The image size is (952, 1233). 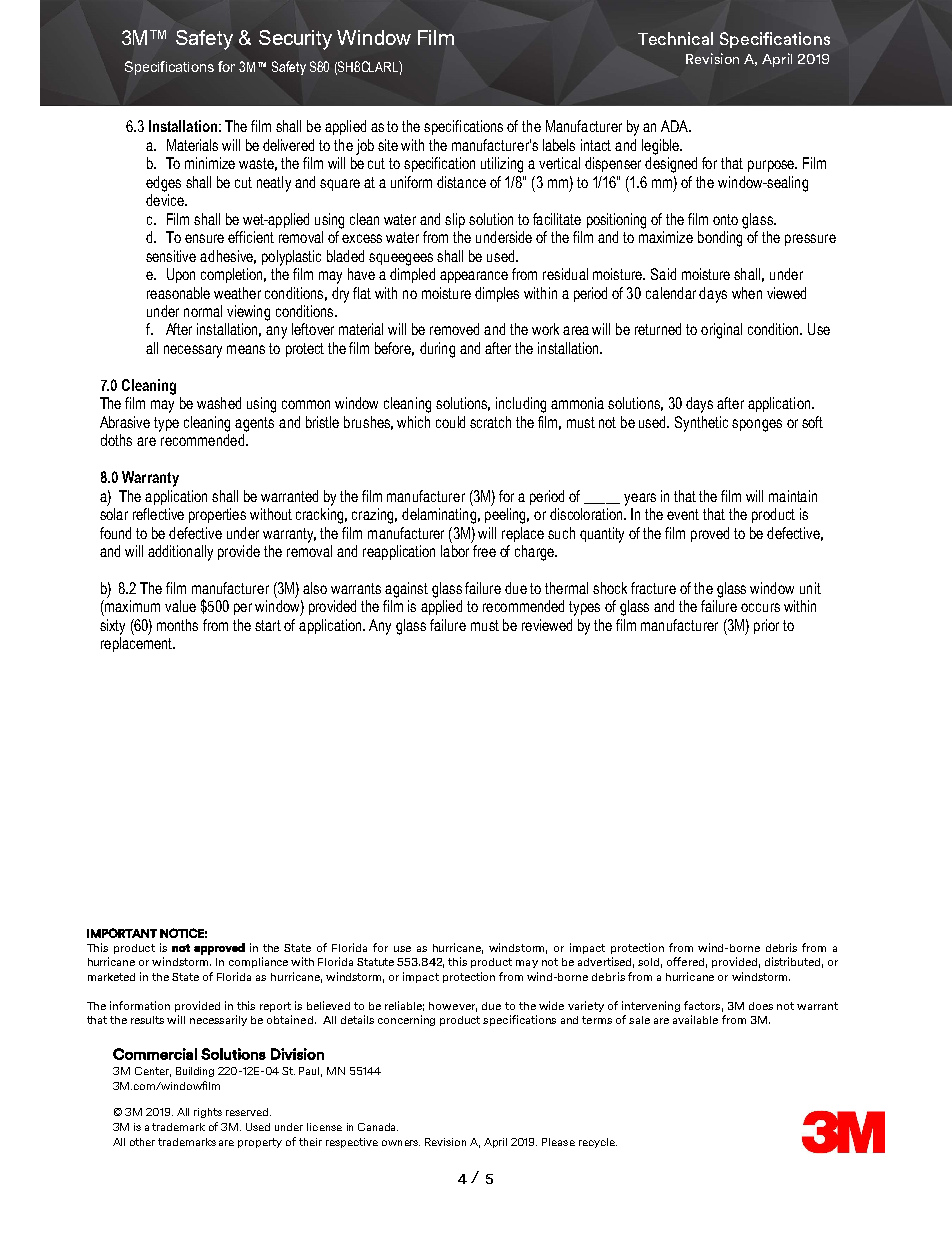 I want to click on site, so click(x=388, y=145).
